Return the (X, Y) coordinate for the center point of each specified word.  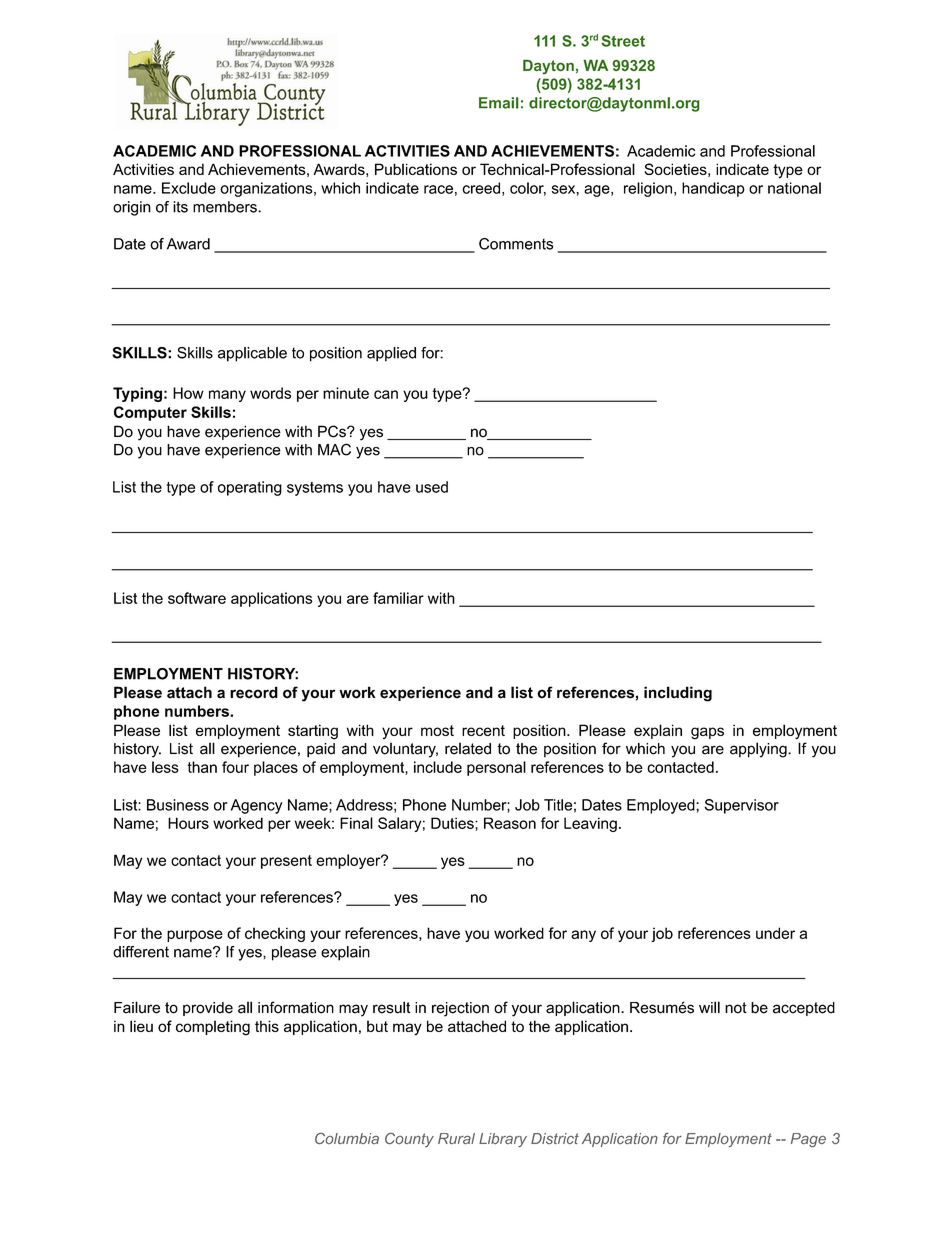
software (197, 598)
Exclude (189, 188)
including (678, 694)
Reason (510, 823)
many (227, 396)
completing (213, 1028)
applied (391, 354)
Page (808, 1140)
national (794, 188)
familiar (398, 598)
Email (499, 103)
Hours (188, 823)
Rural (456, 1139)
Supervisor (742, 806)
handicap (713, 189)
